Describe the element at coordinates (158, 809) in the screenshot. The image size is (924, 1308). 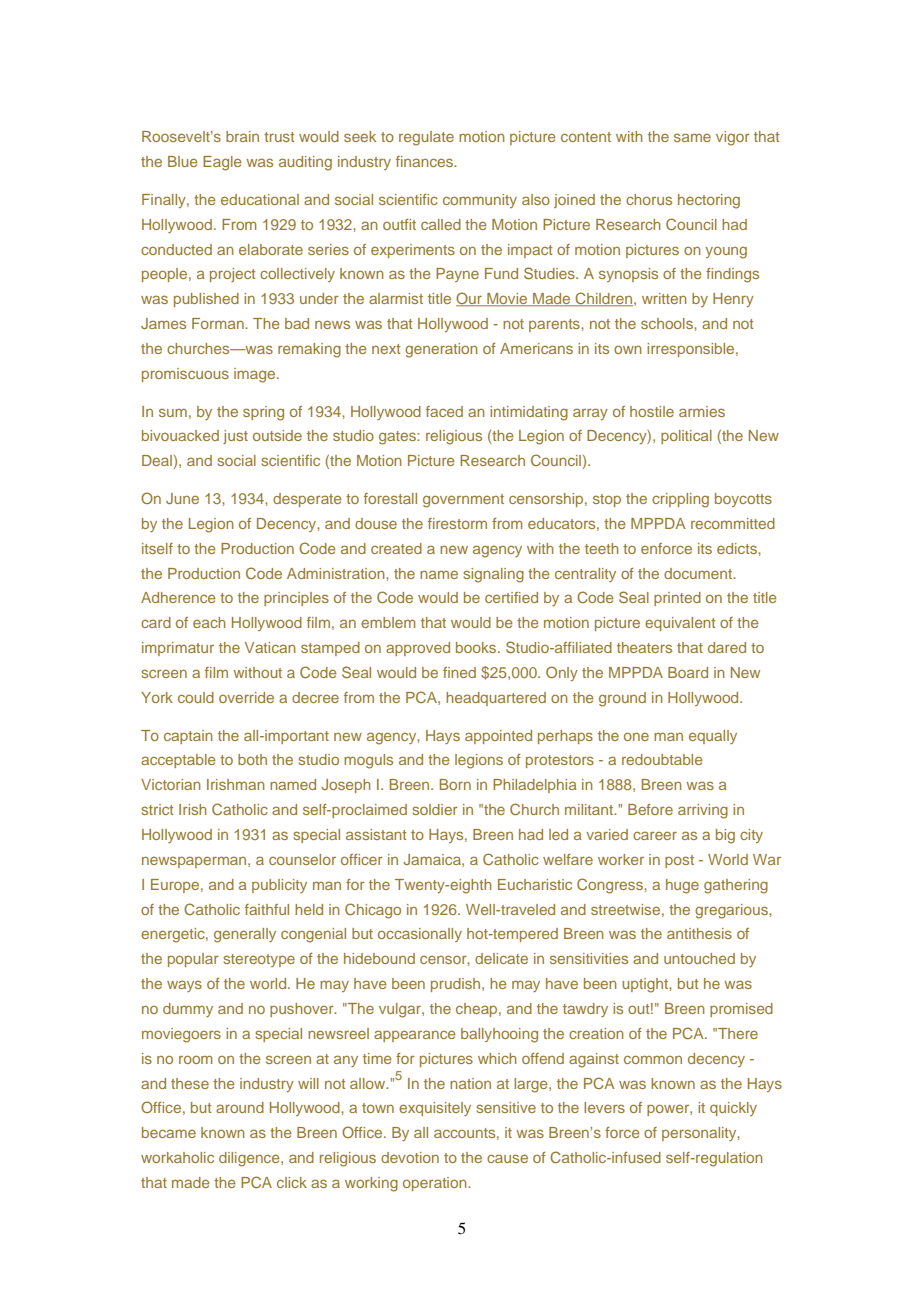
I see `strict` at that location.
